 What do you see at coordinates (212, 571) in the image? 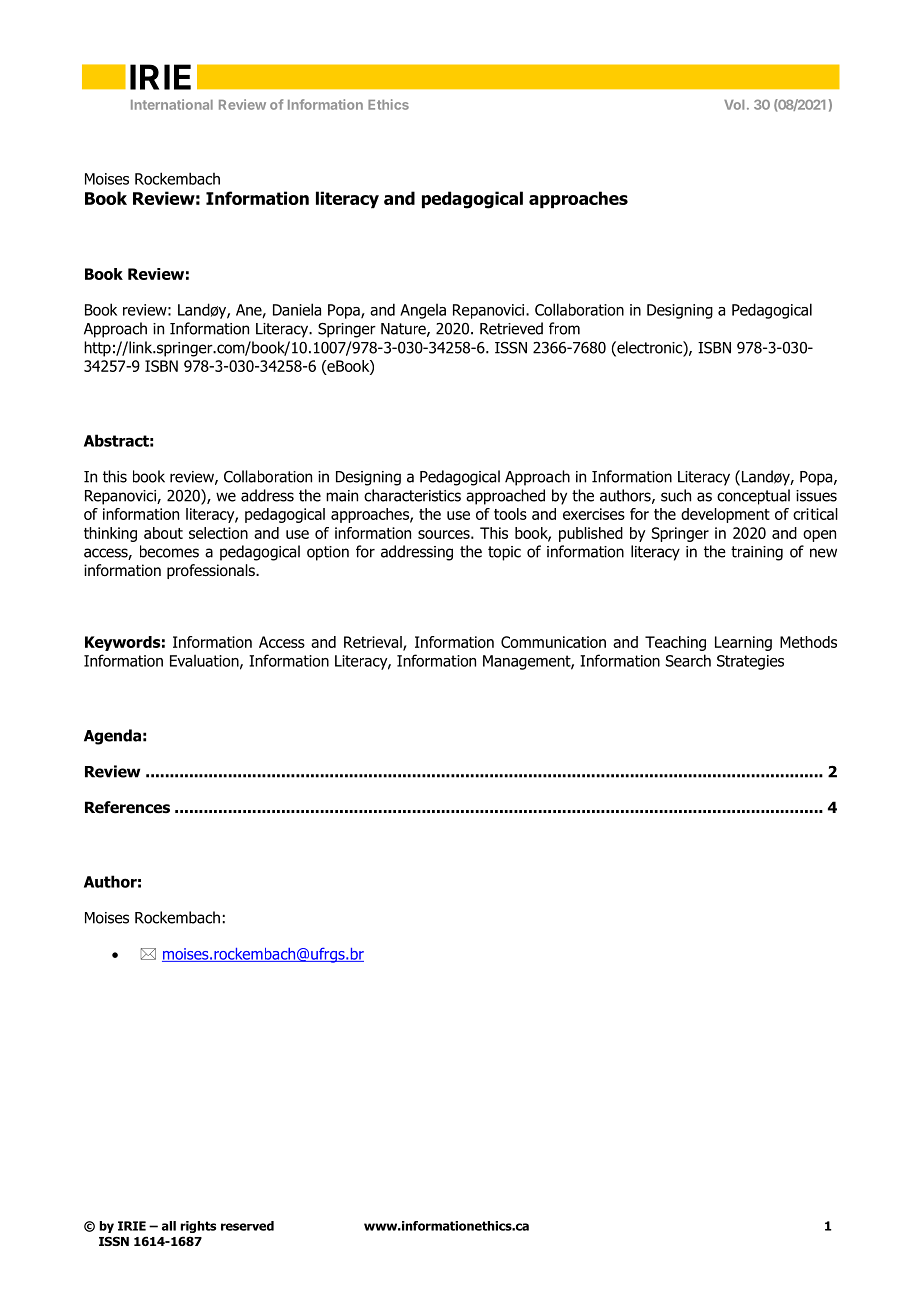
I see `professionals` at bounding box center [212, 571].
